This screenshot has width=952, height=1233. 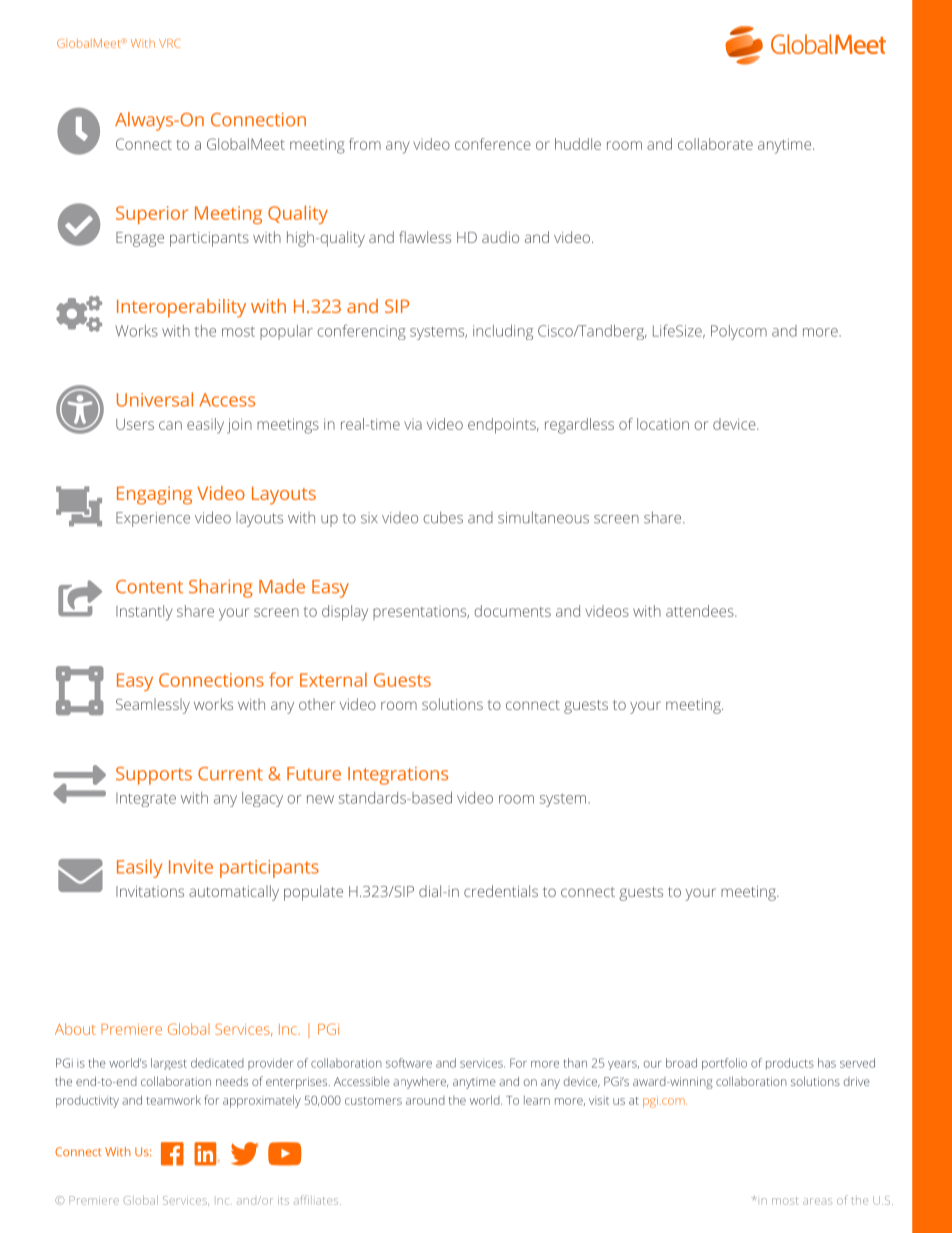 I want to click on VRC, so click(x=170, y=43).
